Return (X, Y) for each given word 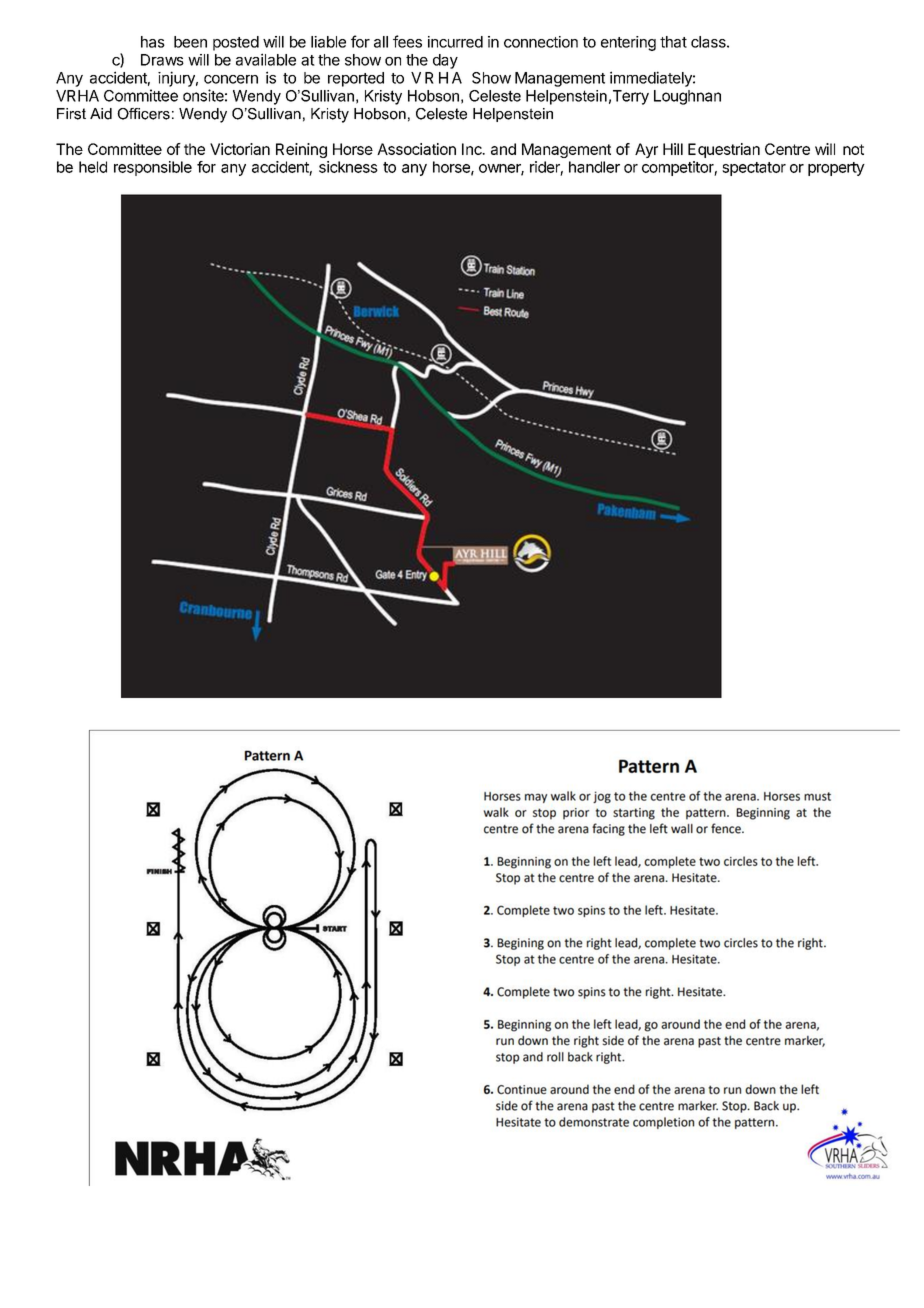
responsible (153, 168)
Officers (143, 114)
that (673, 42)
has (153, 42)
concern (231, 79)
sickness (348, 167)
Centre (787, 149)
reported (356, 79)
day (445, 61)
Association (416, 149)
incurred (455, 42)
